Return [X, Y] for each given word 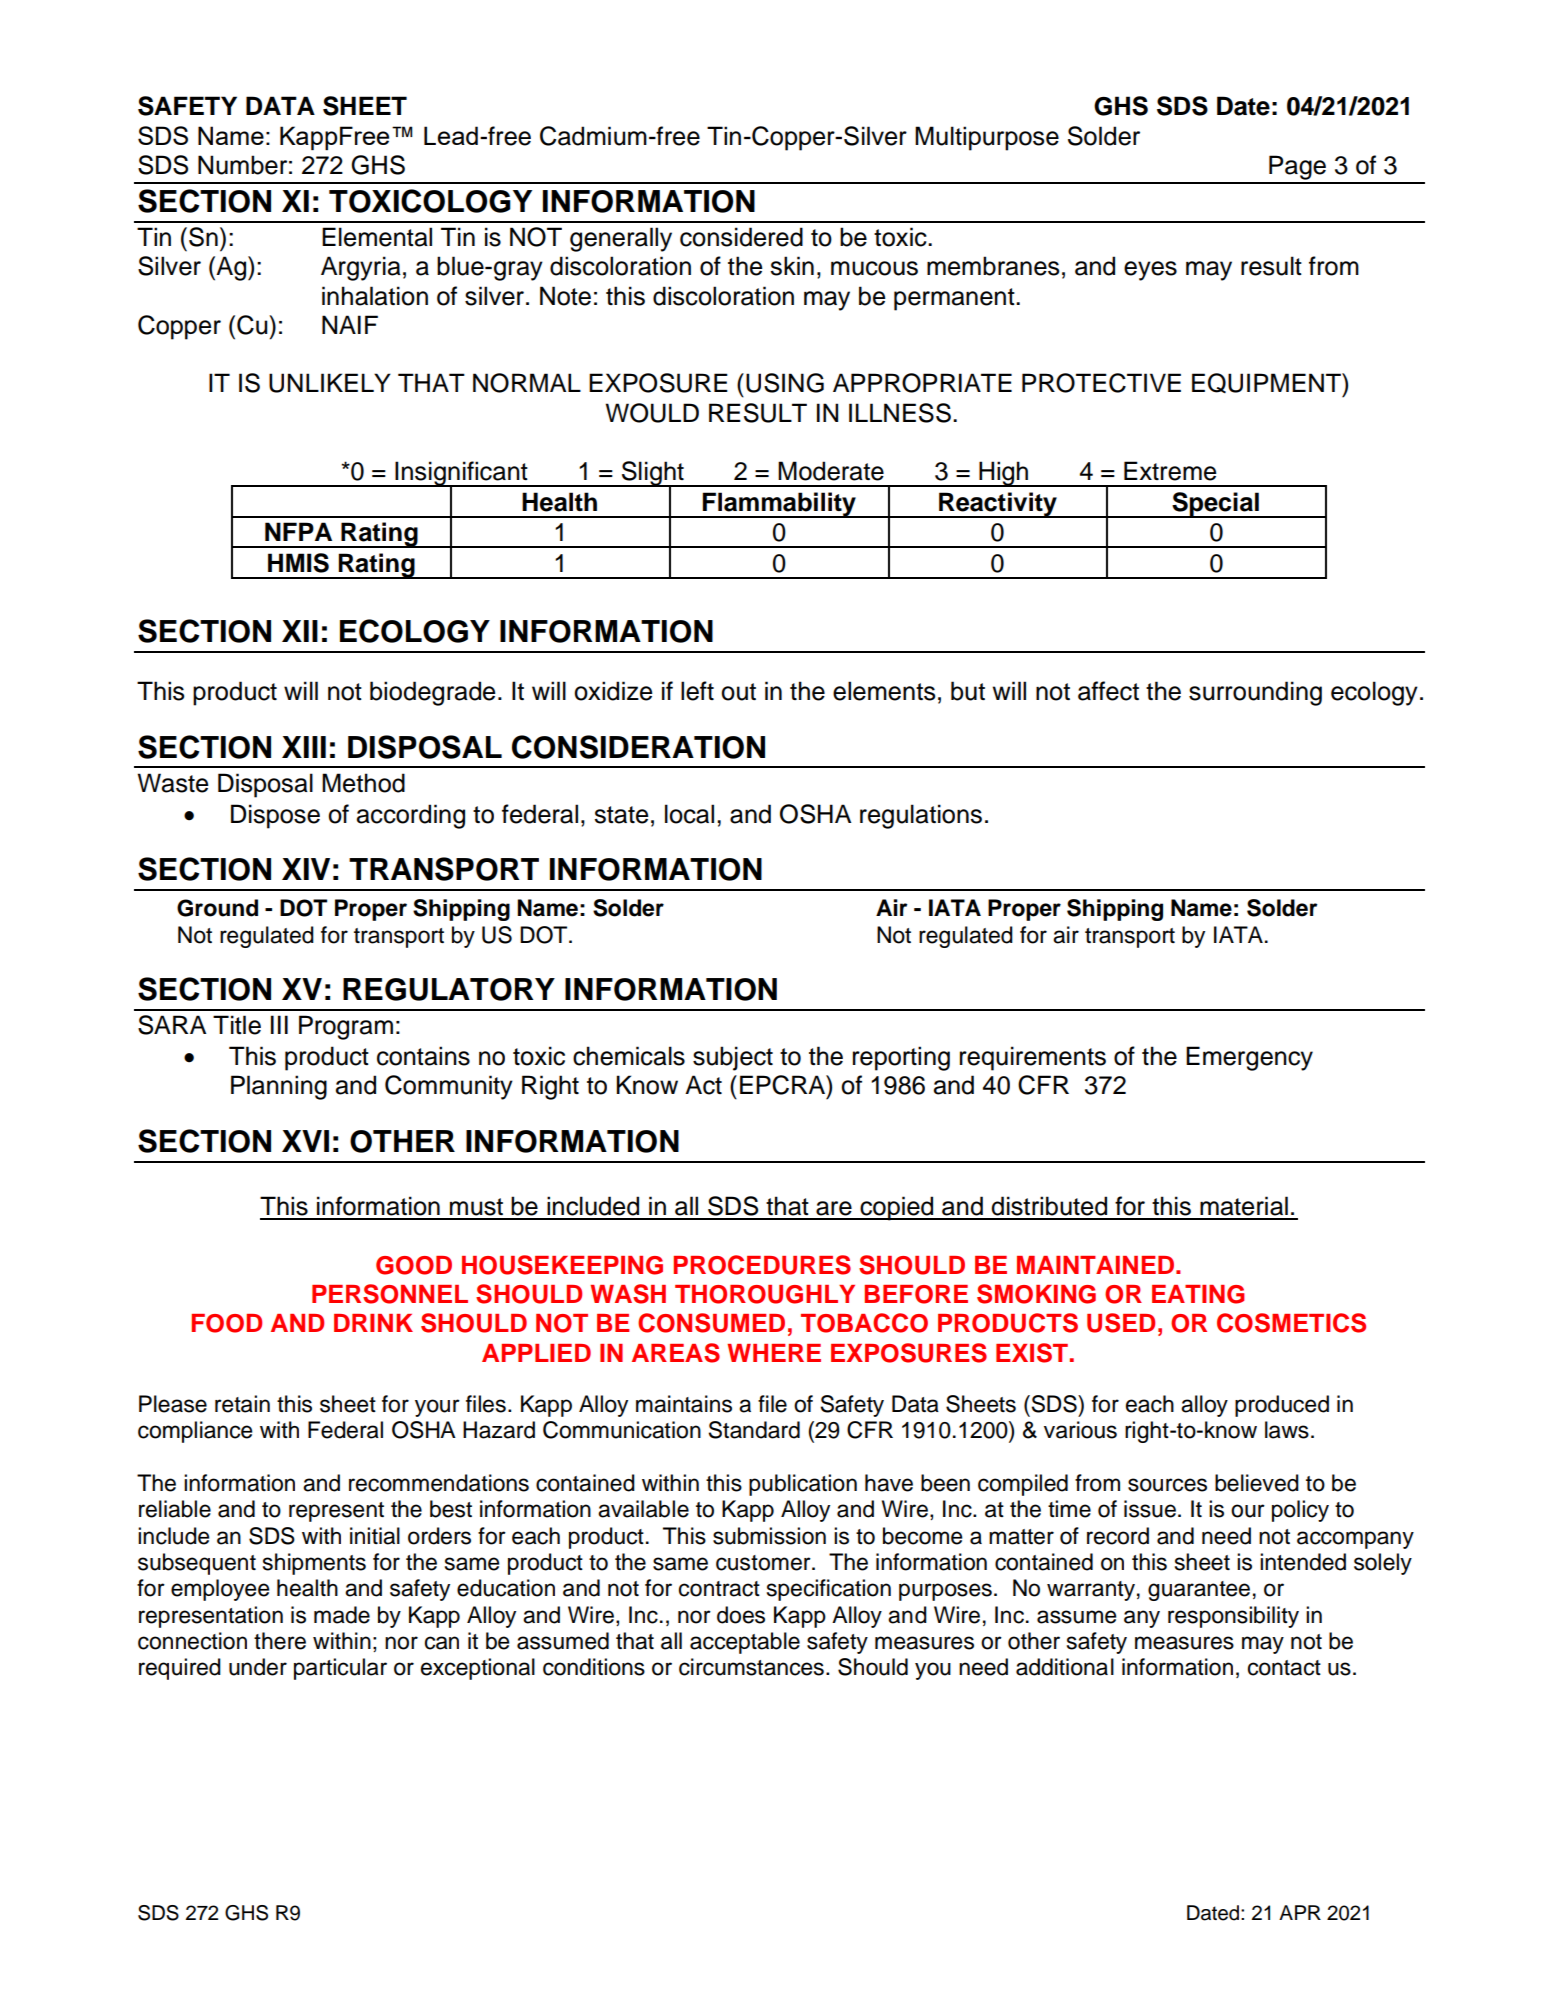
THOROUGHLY [765, 1294]
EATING [1198, 1294]
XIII [304, 747]
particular [340, 1669]
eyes [1150, 271]
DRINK [373, 1323]
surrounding [1255, 693]
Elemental [377, 237]
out [738, 692]
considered [741, 237]
